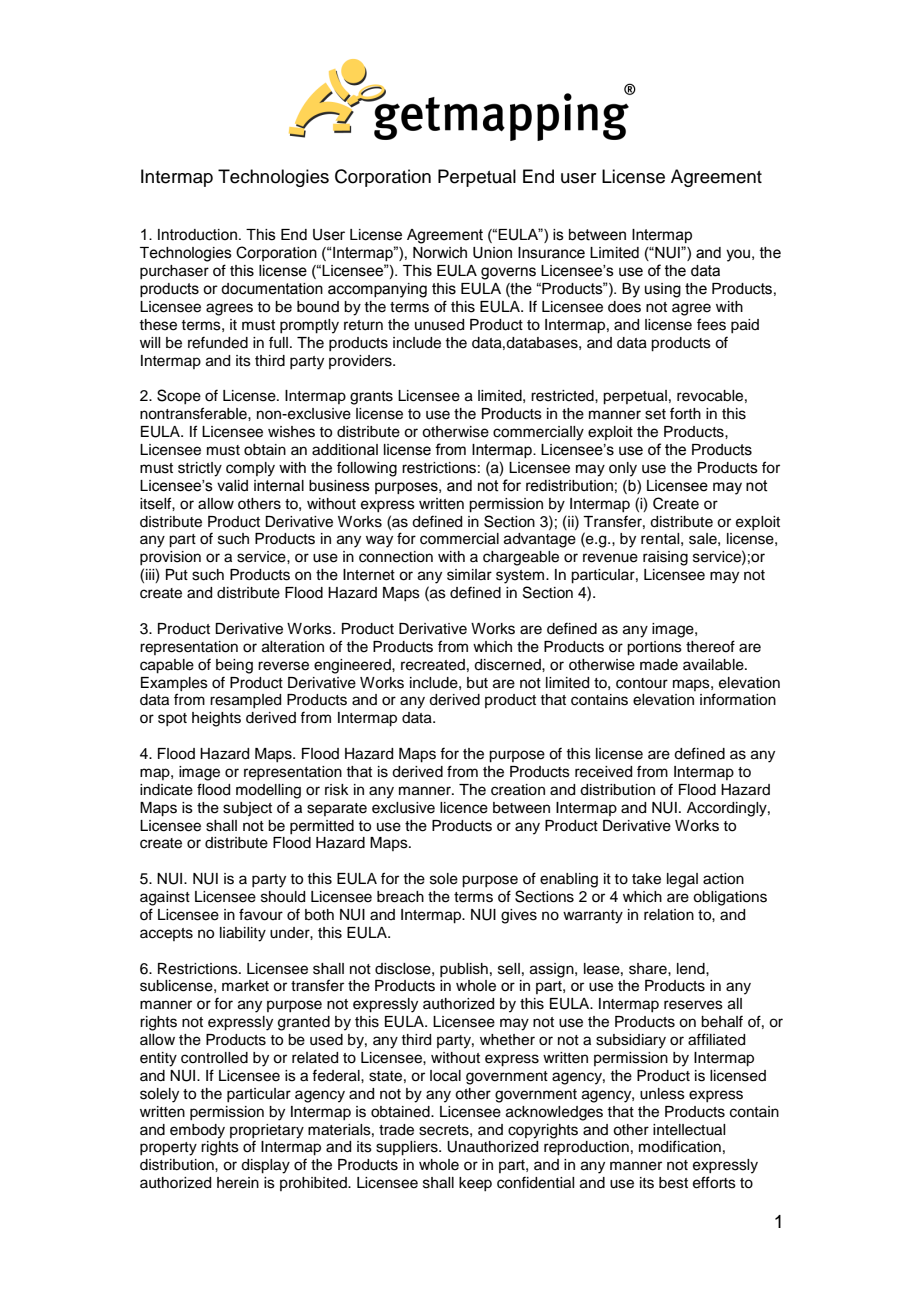  What do you see at coordinates (238, 1183) in the page?
I see `herein` at bounding box center [238, 1183].
